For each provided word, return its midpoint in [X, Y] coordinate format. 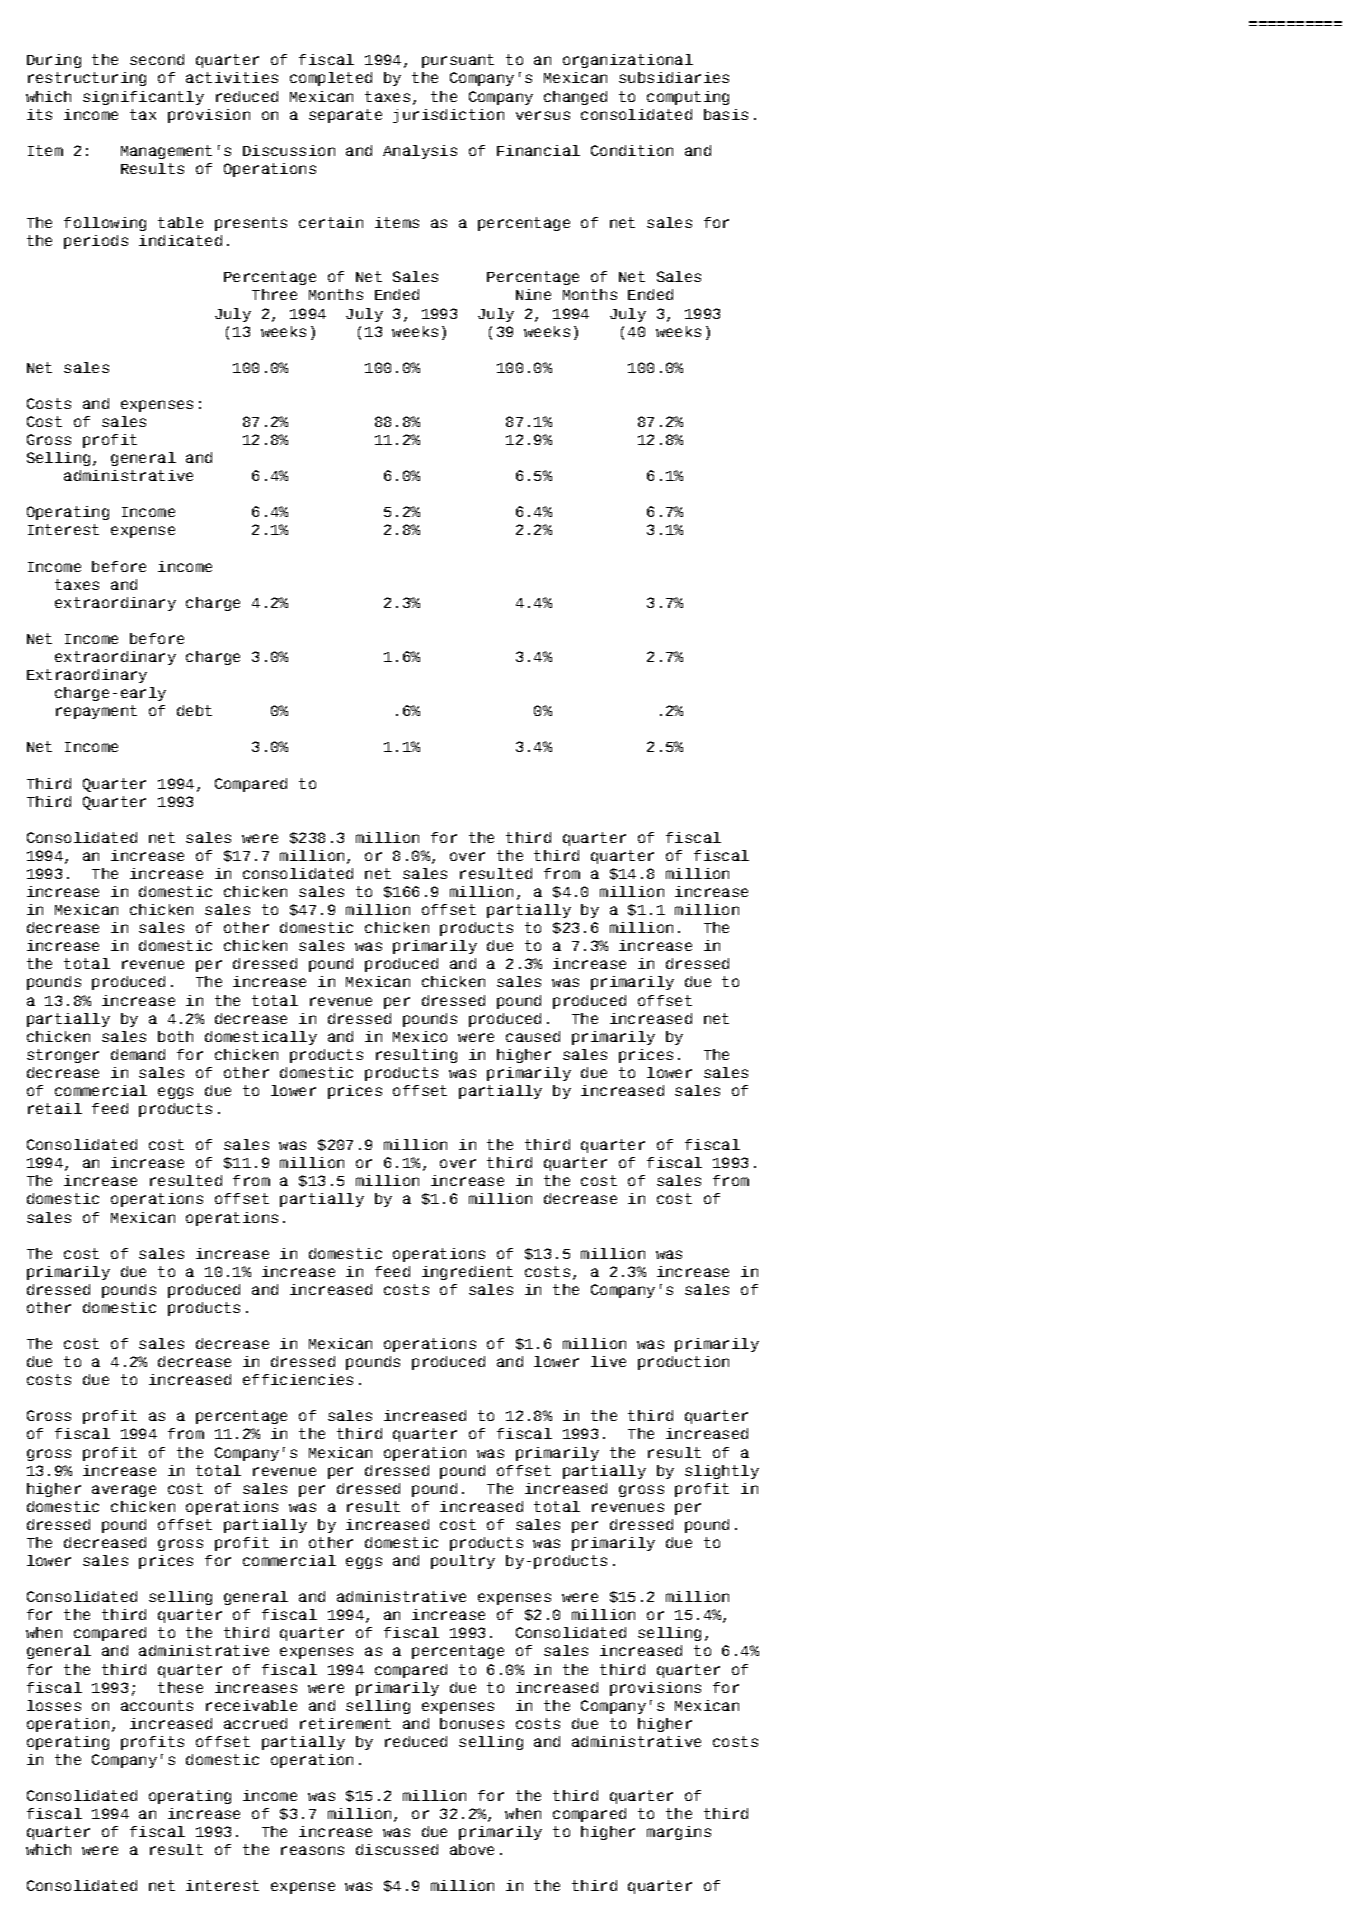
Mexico [420, 1036]
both [175, 1036]
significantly [143, 98]
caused [533, 1036]
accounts [157, 1705]
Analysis [420, 152]
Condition [632, 150]
